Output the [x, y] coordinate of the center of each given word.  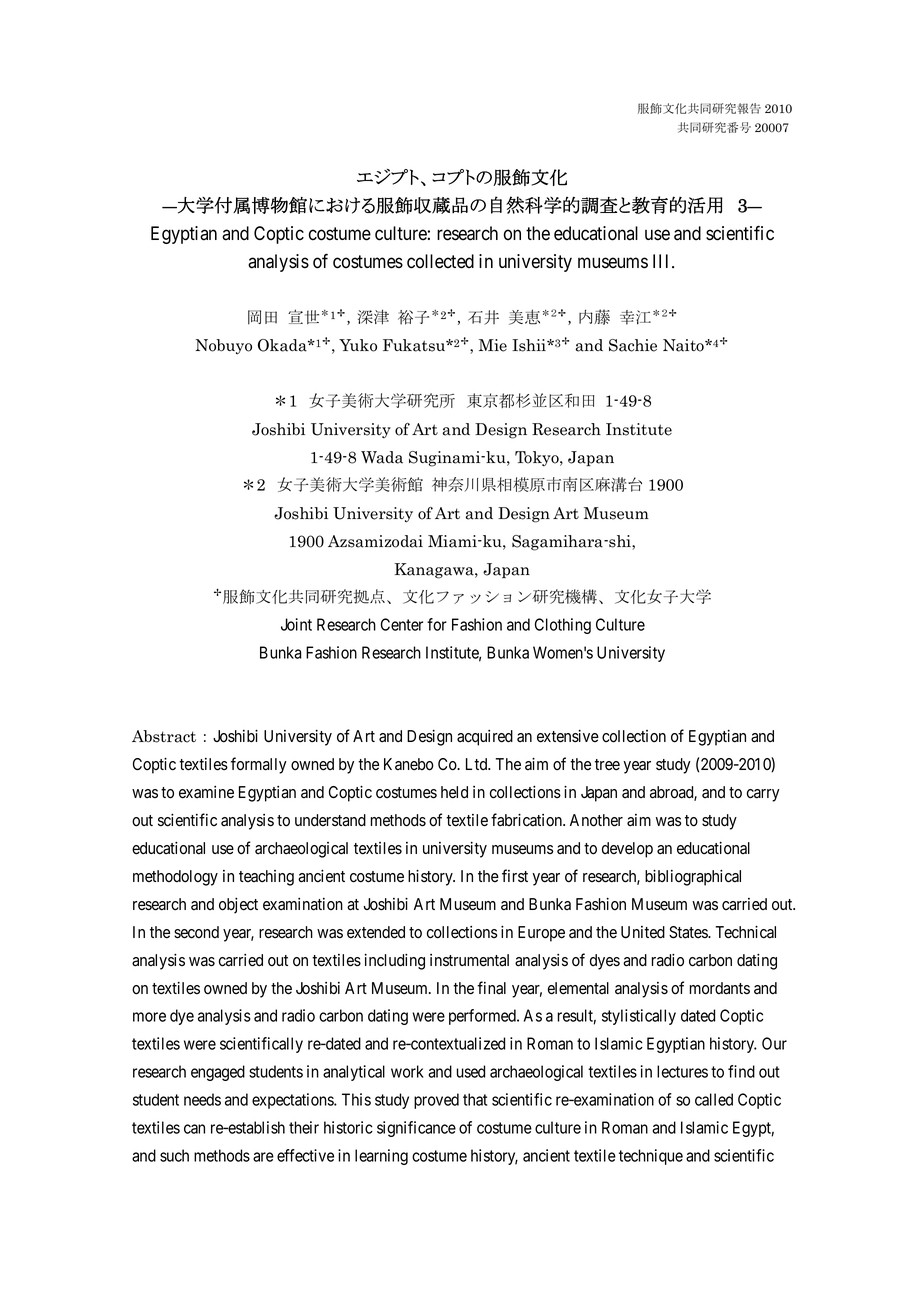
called [714, 1099]
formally [259, 765]
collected [440, 261]
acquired [485, 738]
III [663, 261]
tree [607, 765]
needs [202, 1099]
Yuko [358, 345]
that [475, 1099]
